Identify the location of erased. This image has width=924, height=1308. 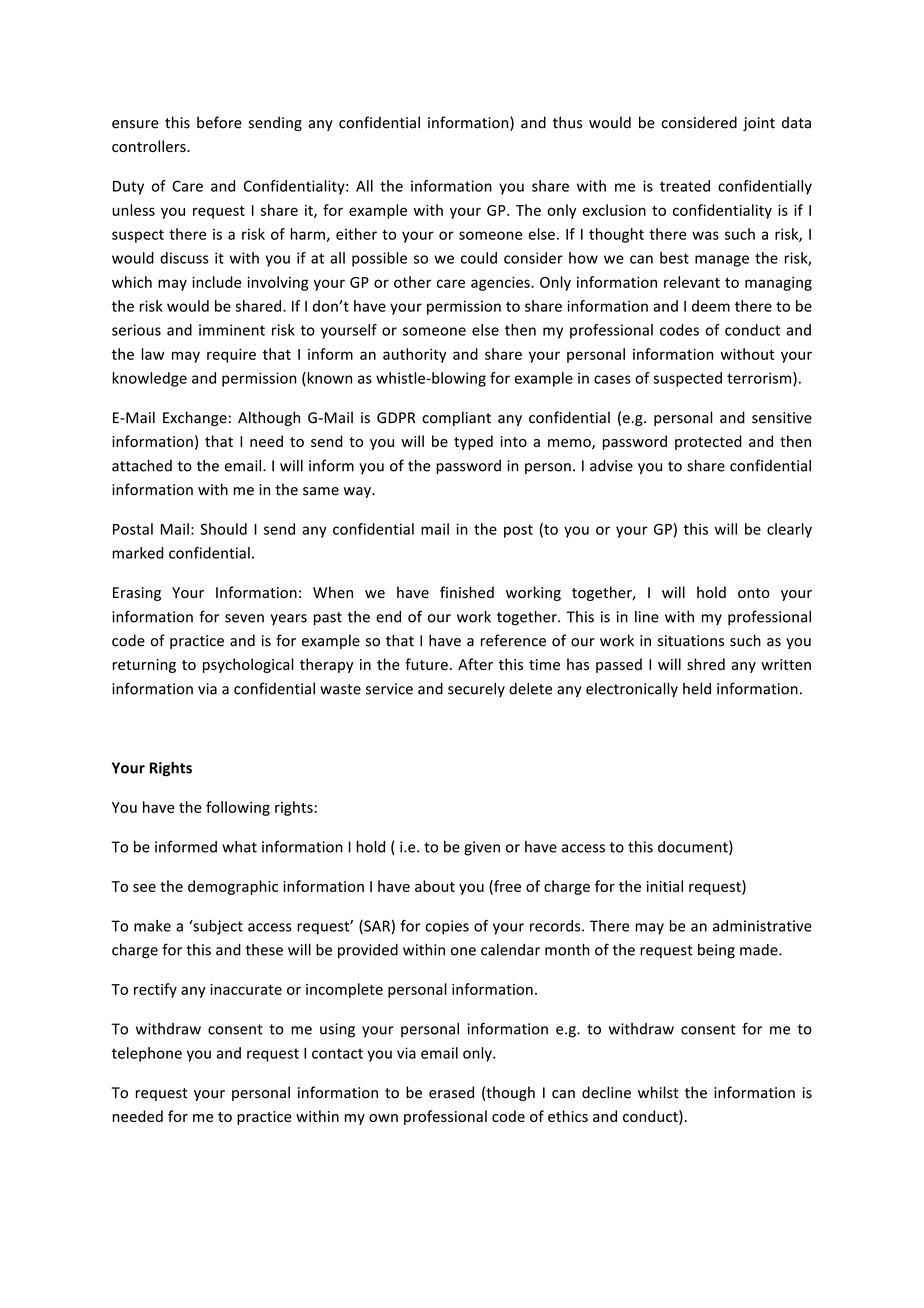
(451, 1092).
